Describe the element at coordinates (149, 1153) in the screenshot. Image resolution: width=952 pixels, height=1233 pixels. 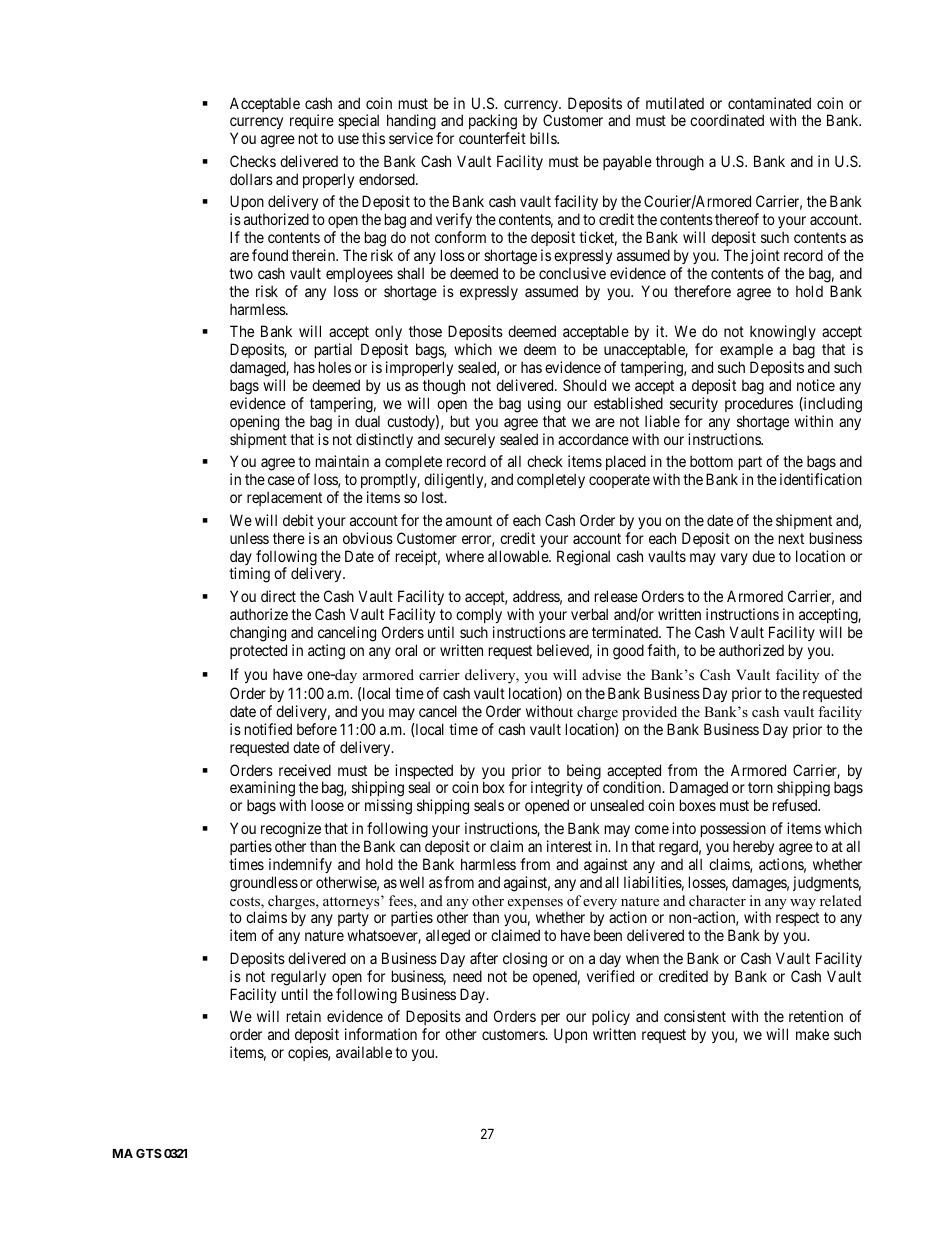
I see `GTS` at that location.
